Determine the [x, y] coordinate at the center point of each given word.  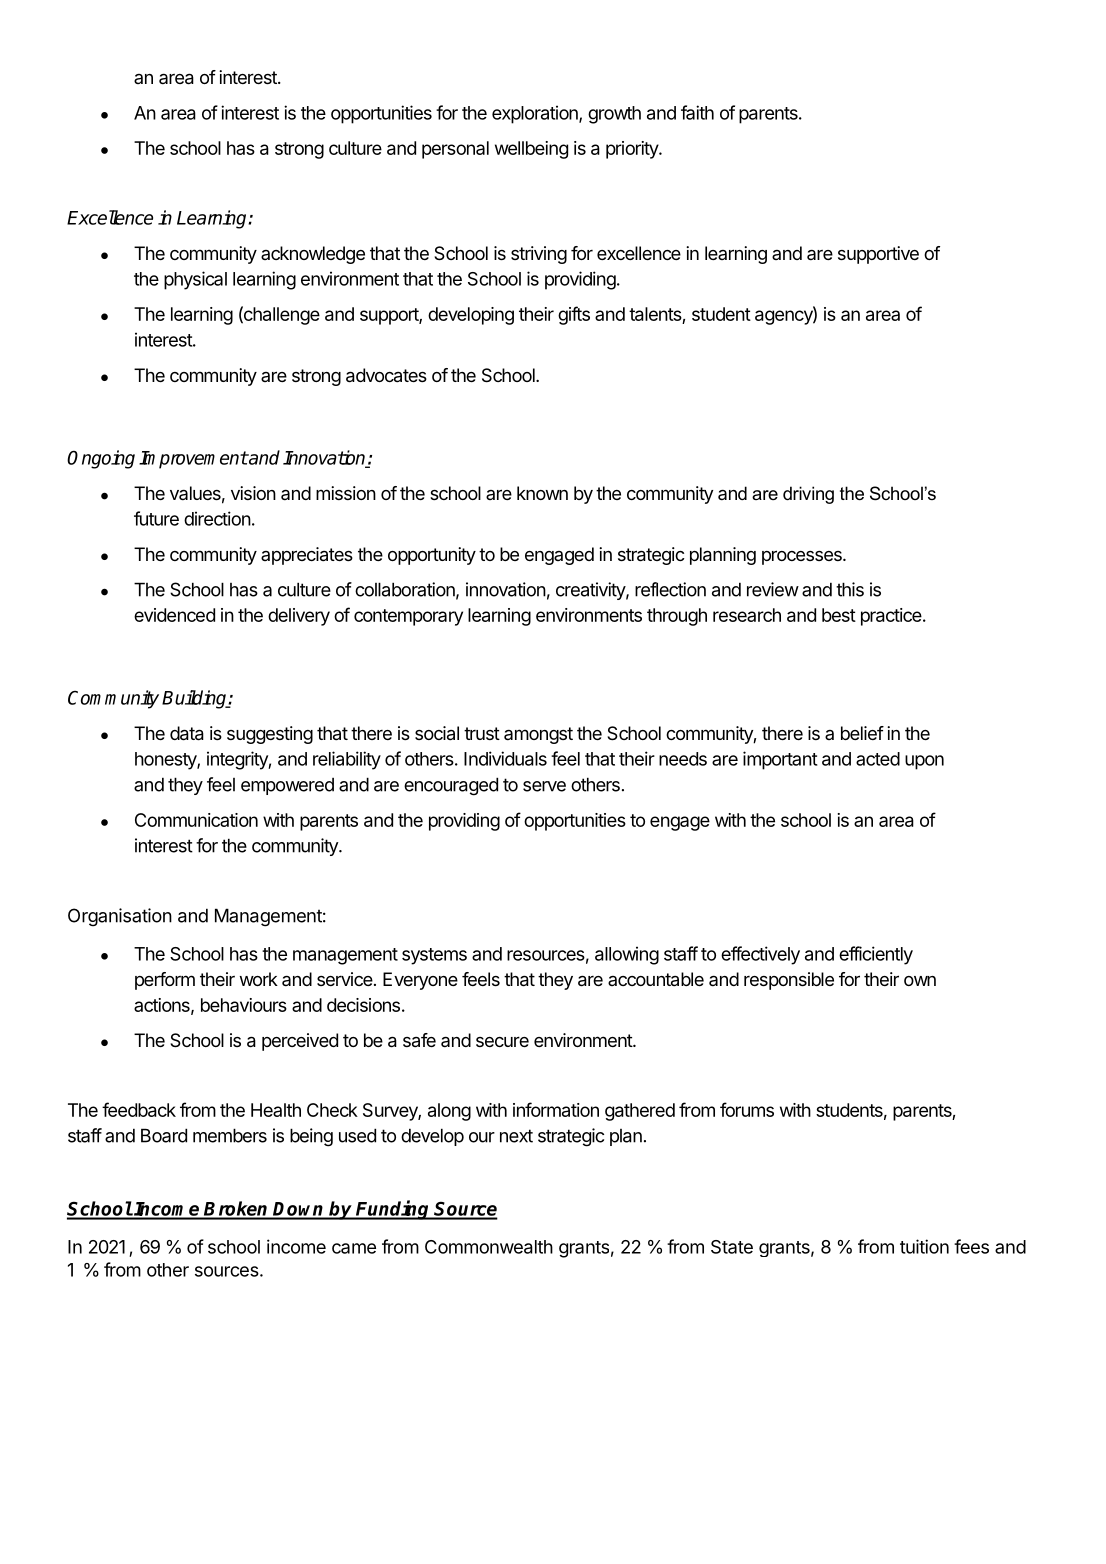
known [542, 493]
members [230, 1135]
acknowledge [313, 255]
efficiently [876, 955]
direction [217, 518]
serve [544, 786]
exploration [536, 114]
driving [808, 495]
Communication [196, 820]
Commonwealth [489, 1247]
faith [697, 112]
